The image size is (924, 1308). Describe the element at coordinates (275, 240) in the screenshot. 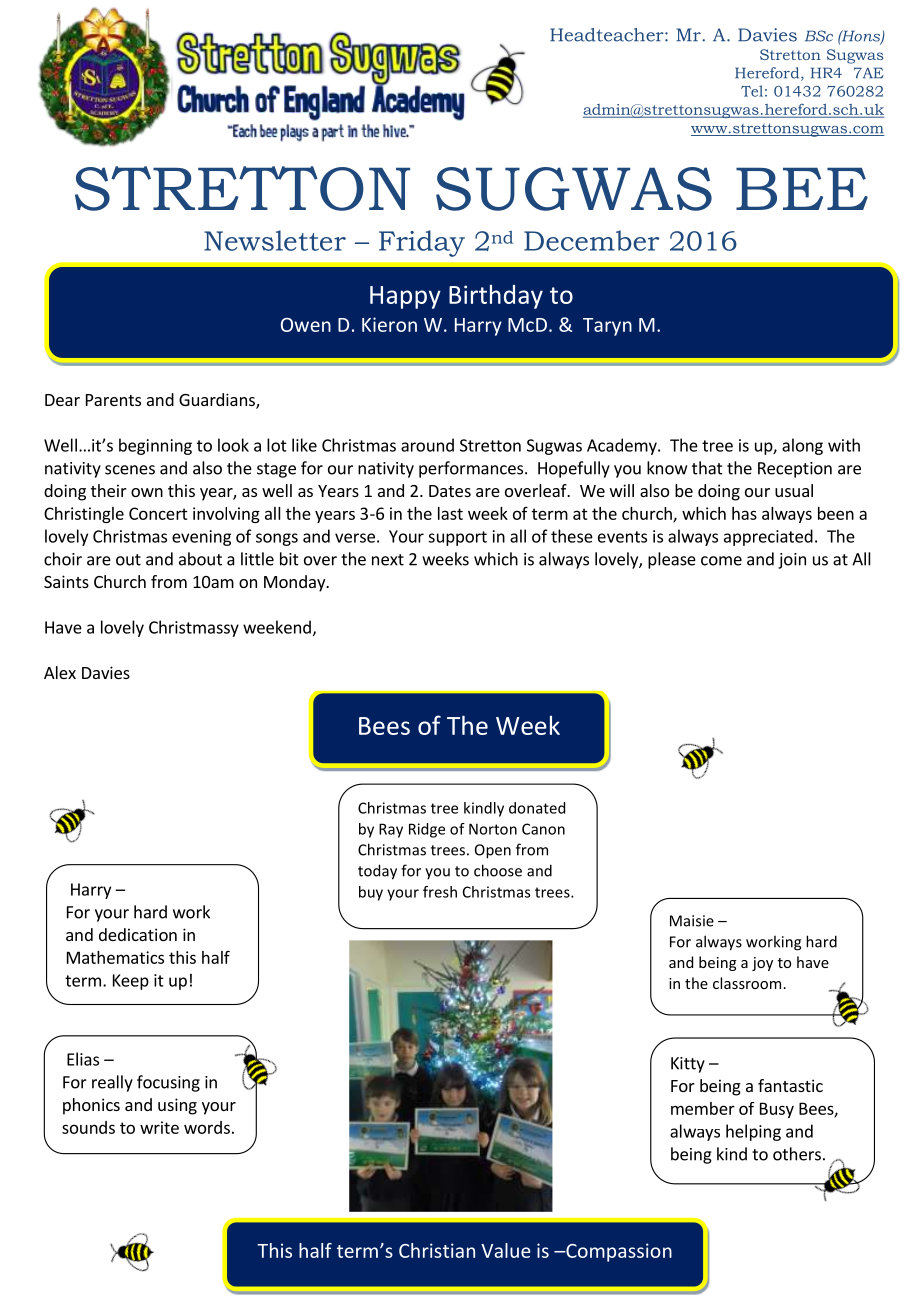

I see `Newsletter` at that location.
